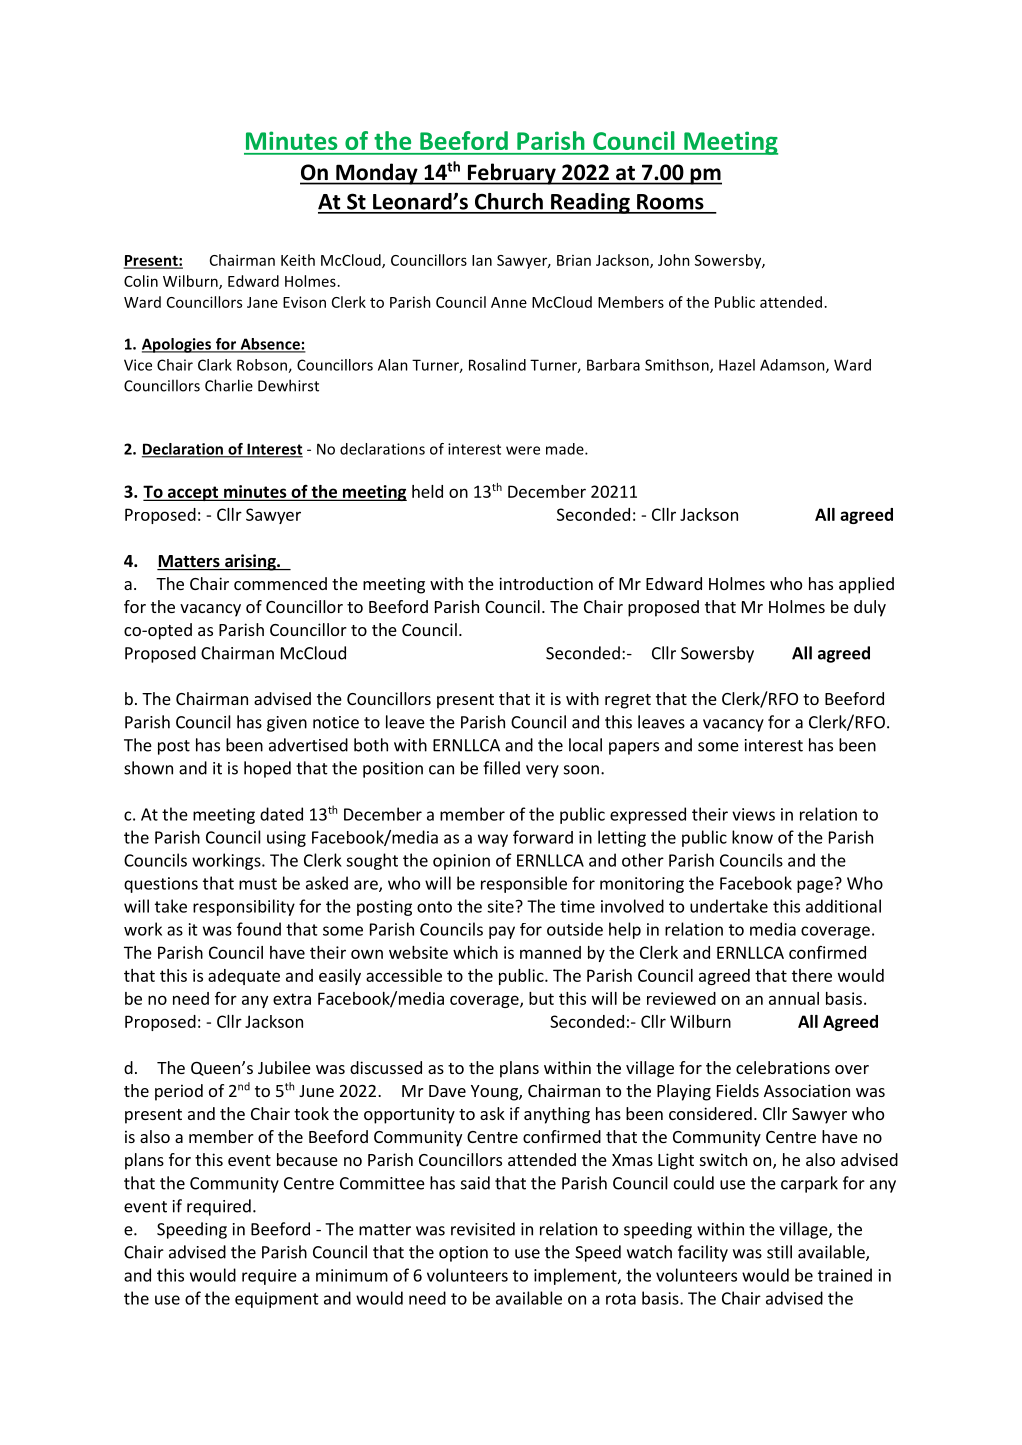 The image size is (1022, 1445). I want to click on pay, so click(502, 932).
